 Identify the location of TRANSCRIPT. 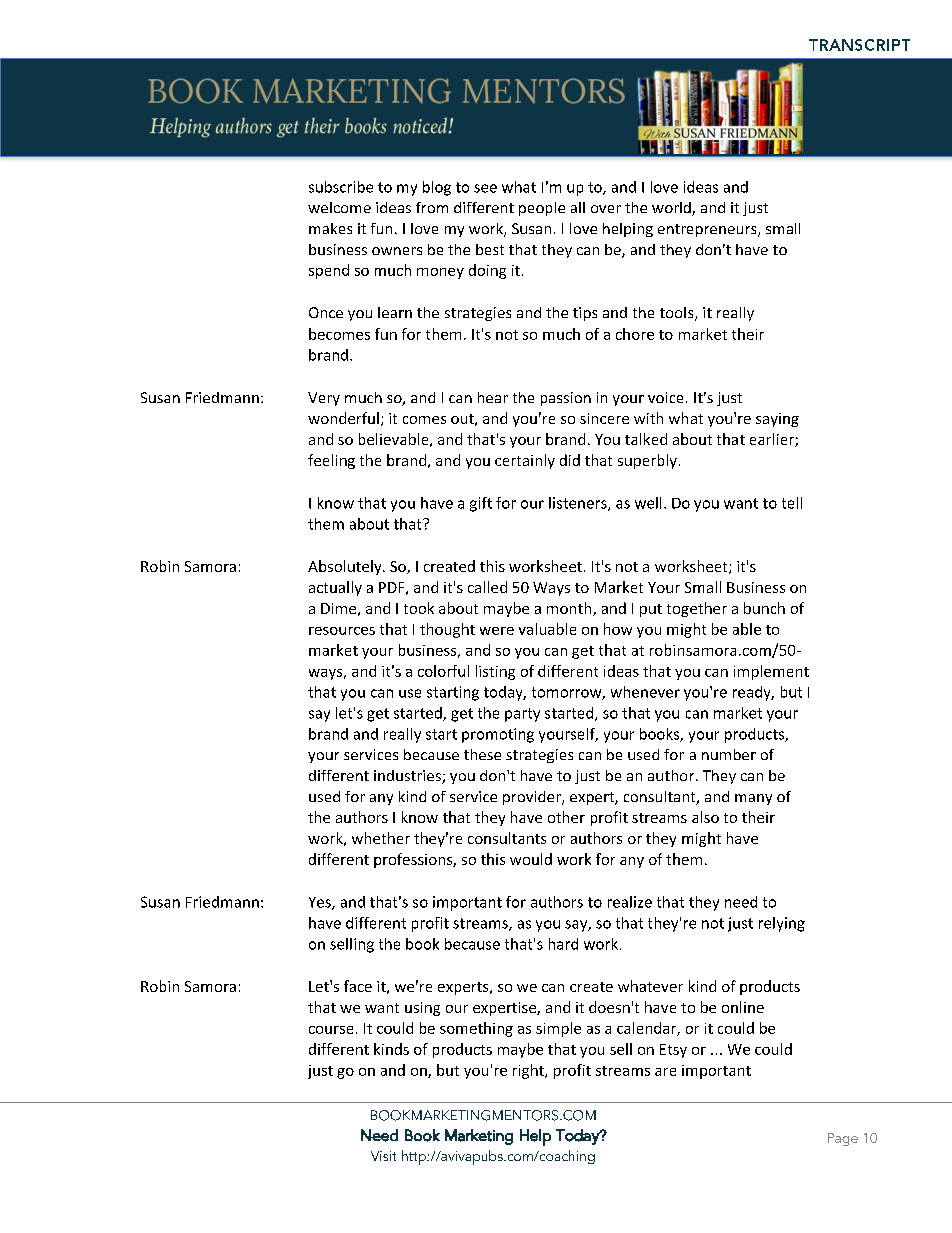
(859, 45).
